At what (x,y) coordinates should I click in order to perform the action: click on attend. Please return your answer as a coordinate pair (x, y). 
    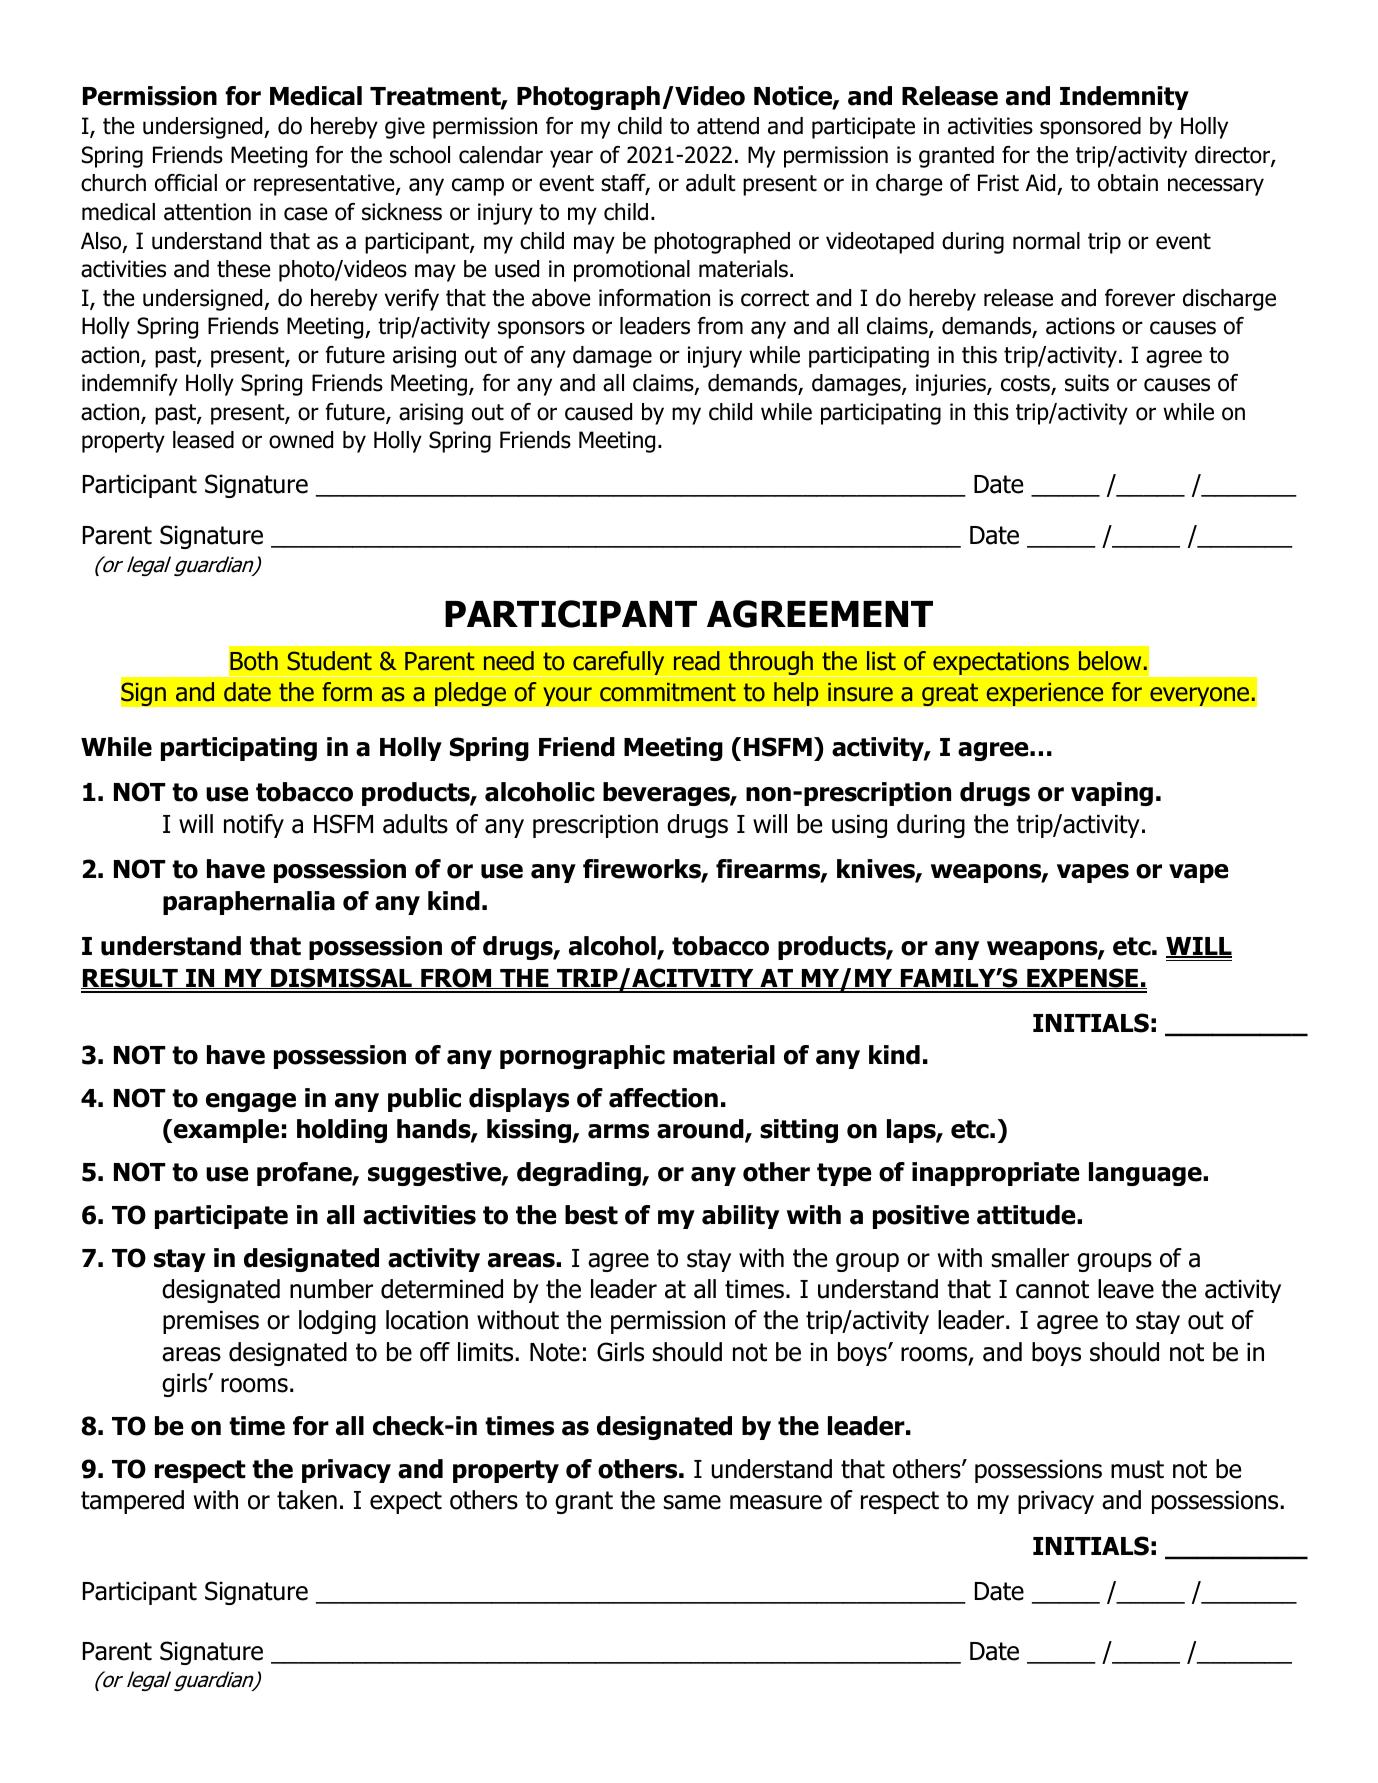
    Looking at the image, I should click on (728, 126).
